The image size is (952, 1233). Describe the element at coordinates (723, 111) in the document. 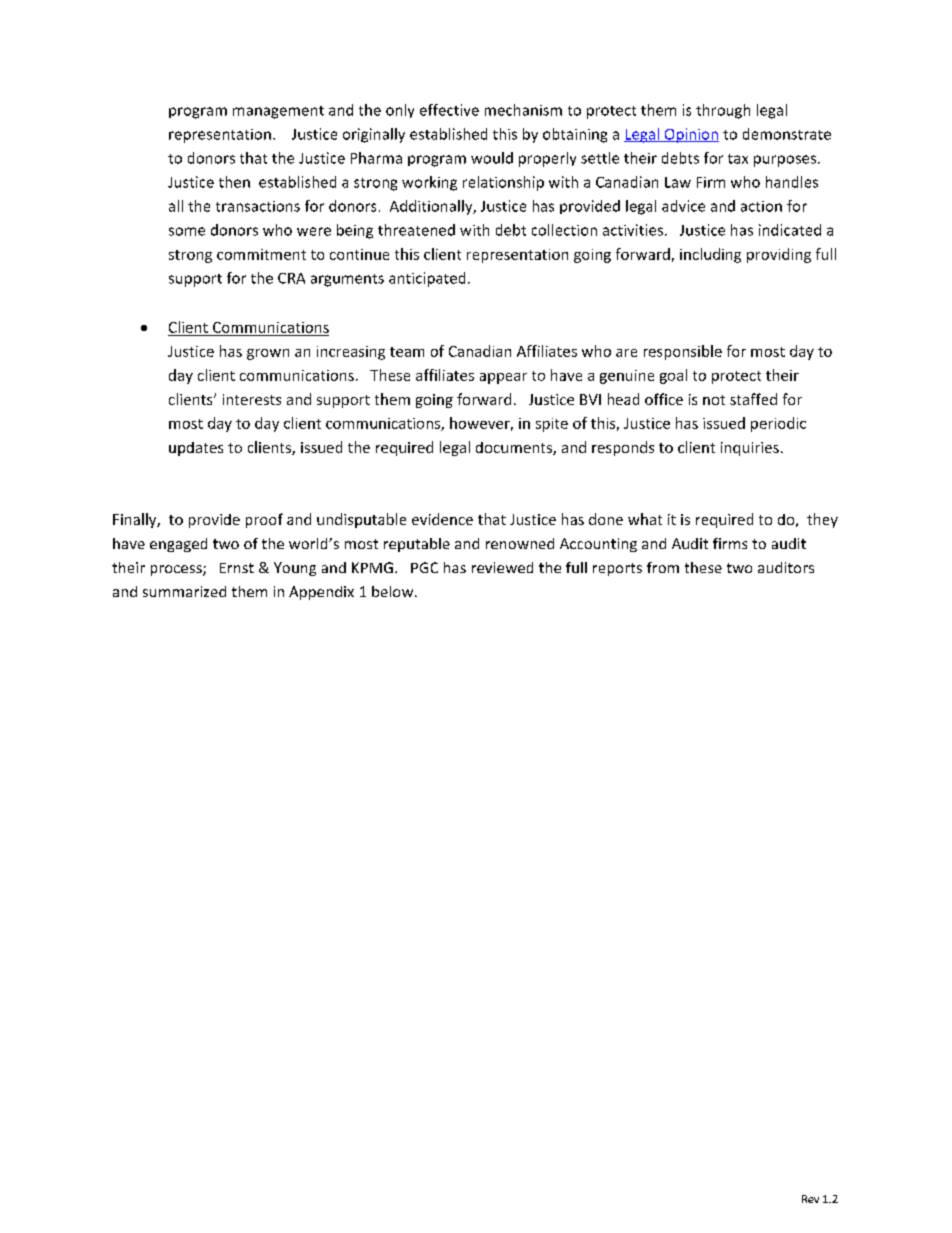

I see `through` at that location.
